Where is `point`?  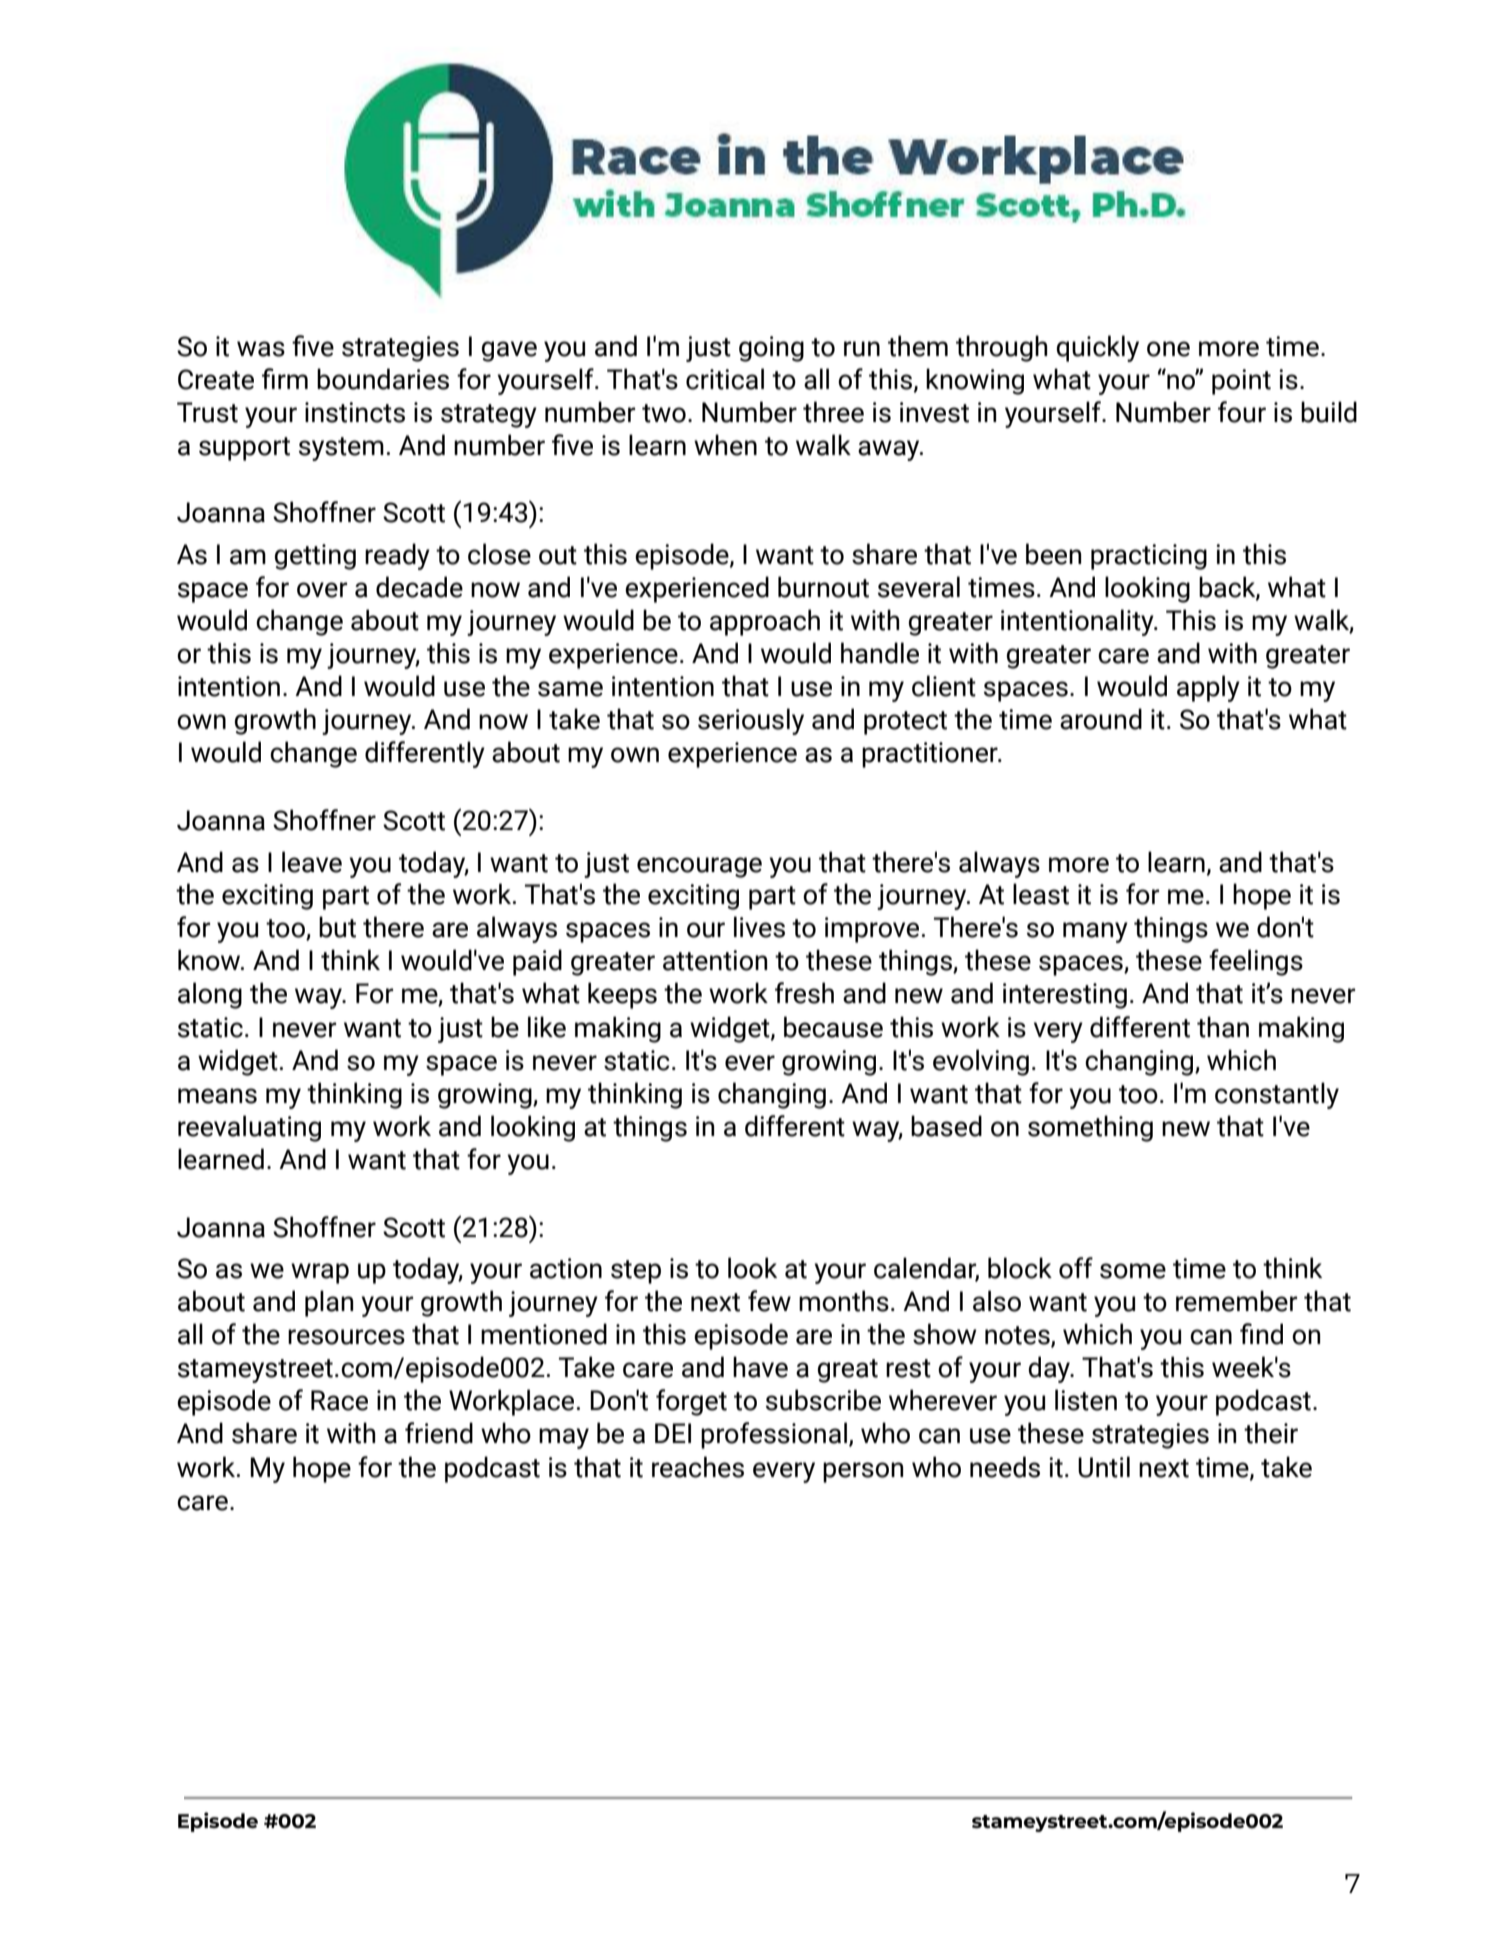 point is located at coordinates (1241, 382).
